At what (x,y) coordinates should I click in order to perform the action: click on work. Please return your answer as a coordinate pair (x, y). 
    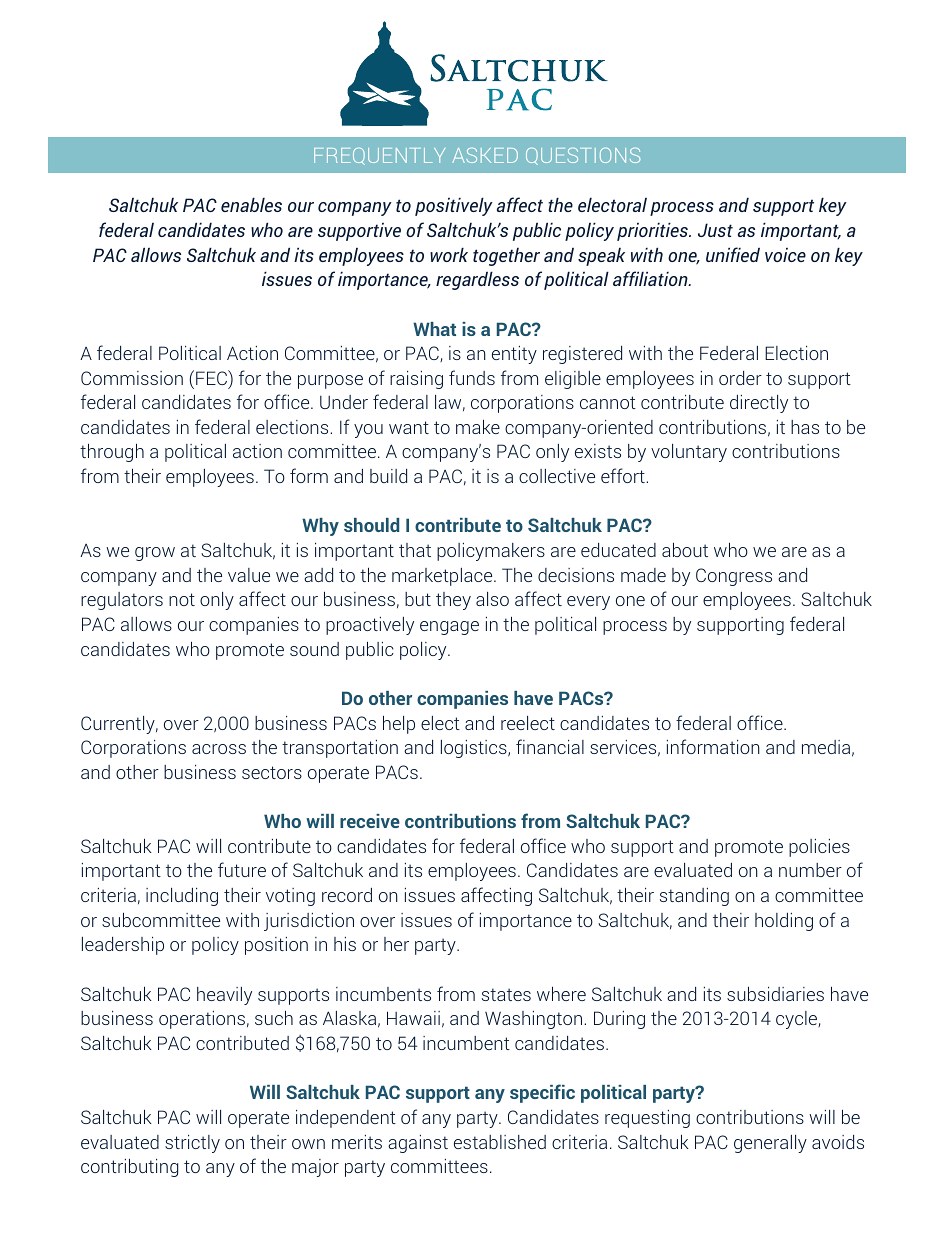
    Looking at the image, I should click on (449, 254).
